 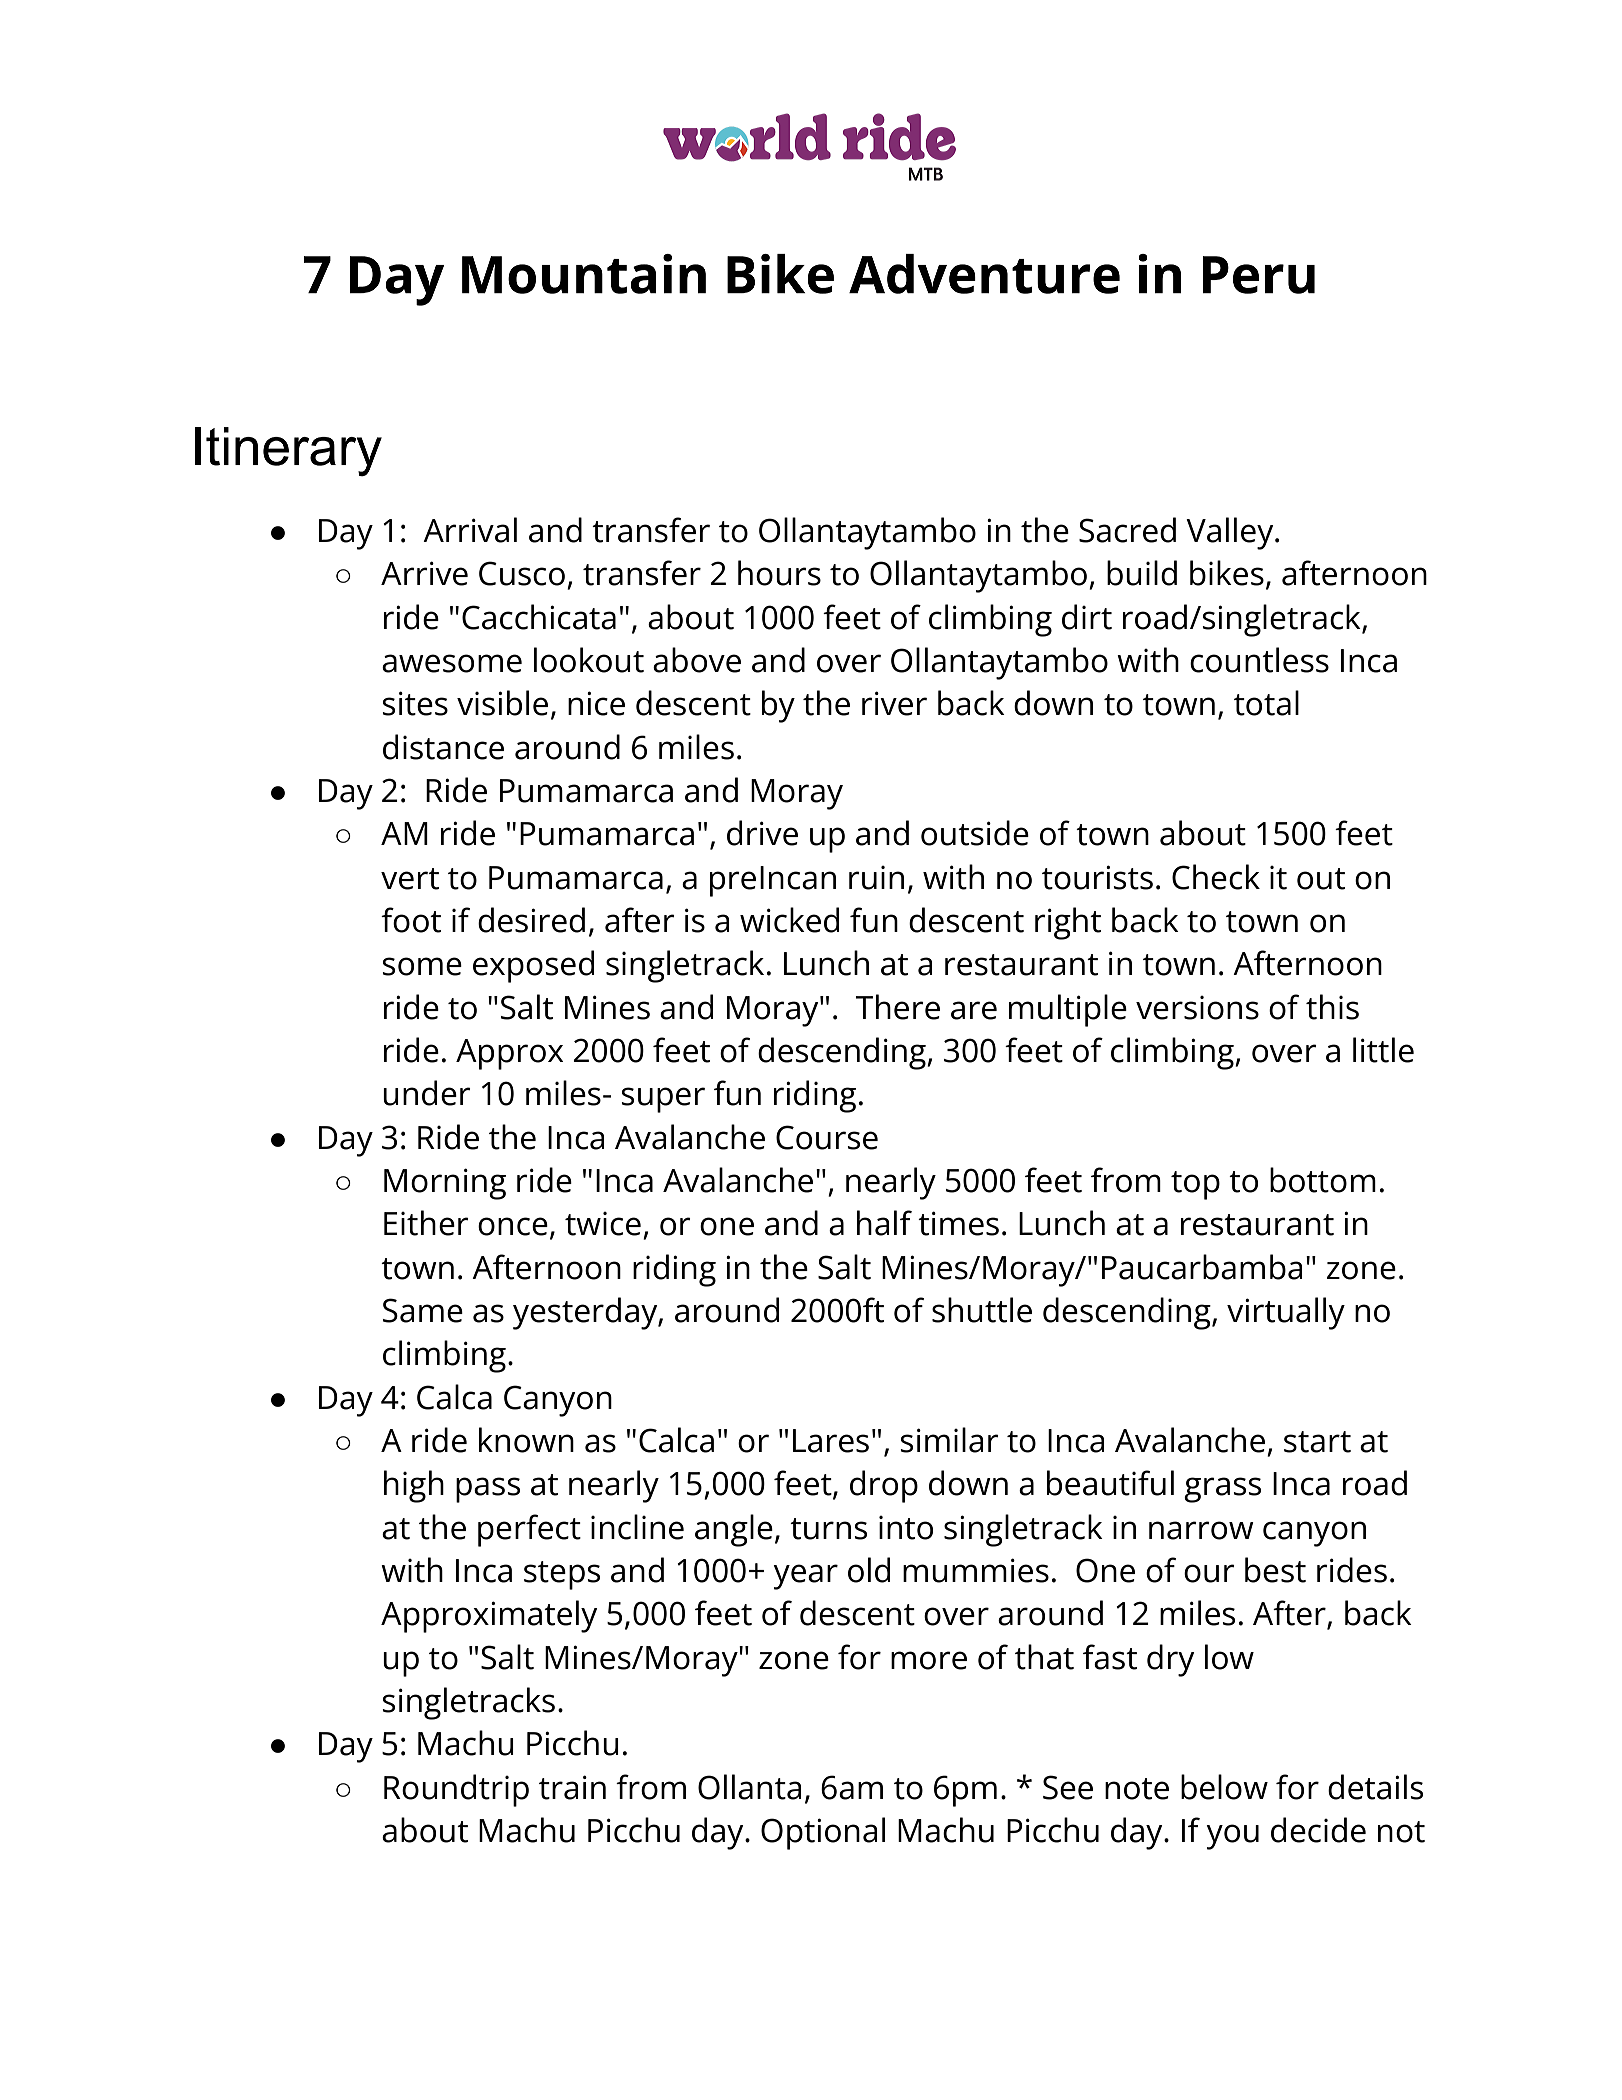 I want to click on drive, so click(x=762, y=833).
